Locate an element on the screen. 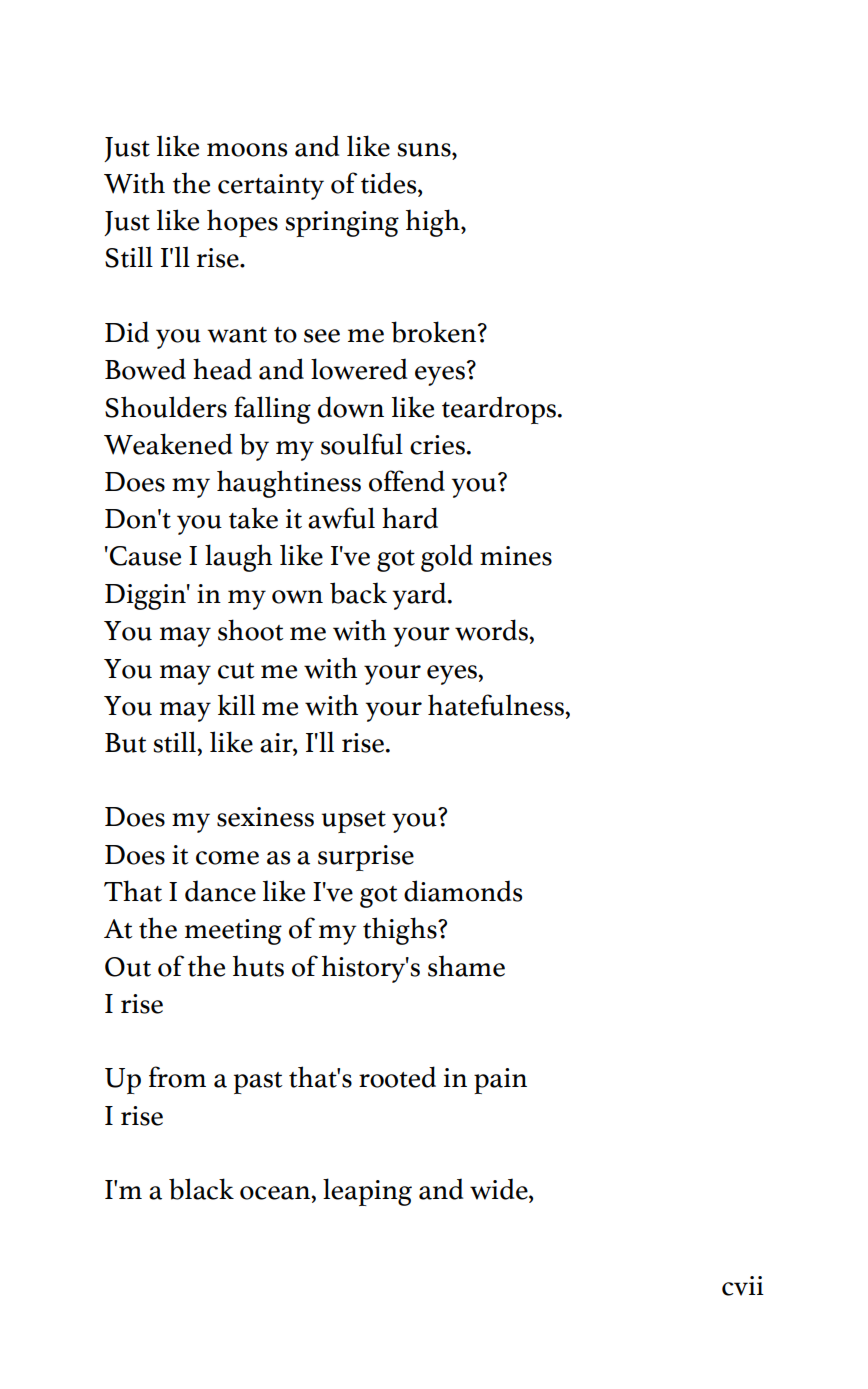 The image size is (868, 1389). back is located at coordinates (358, 593).
